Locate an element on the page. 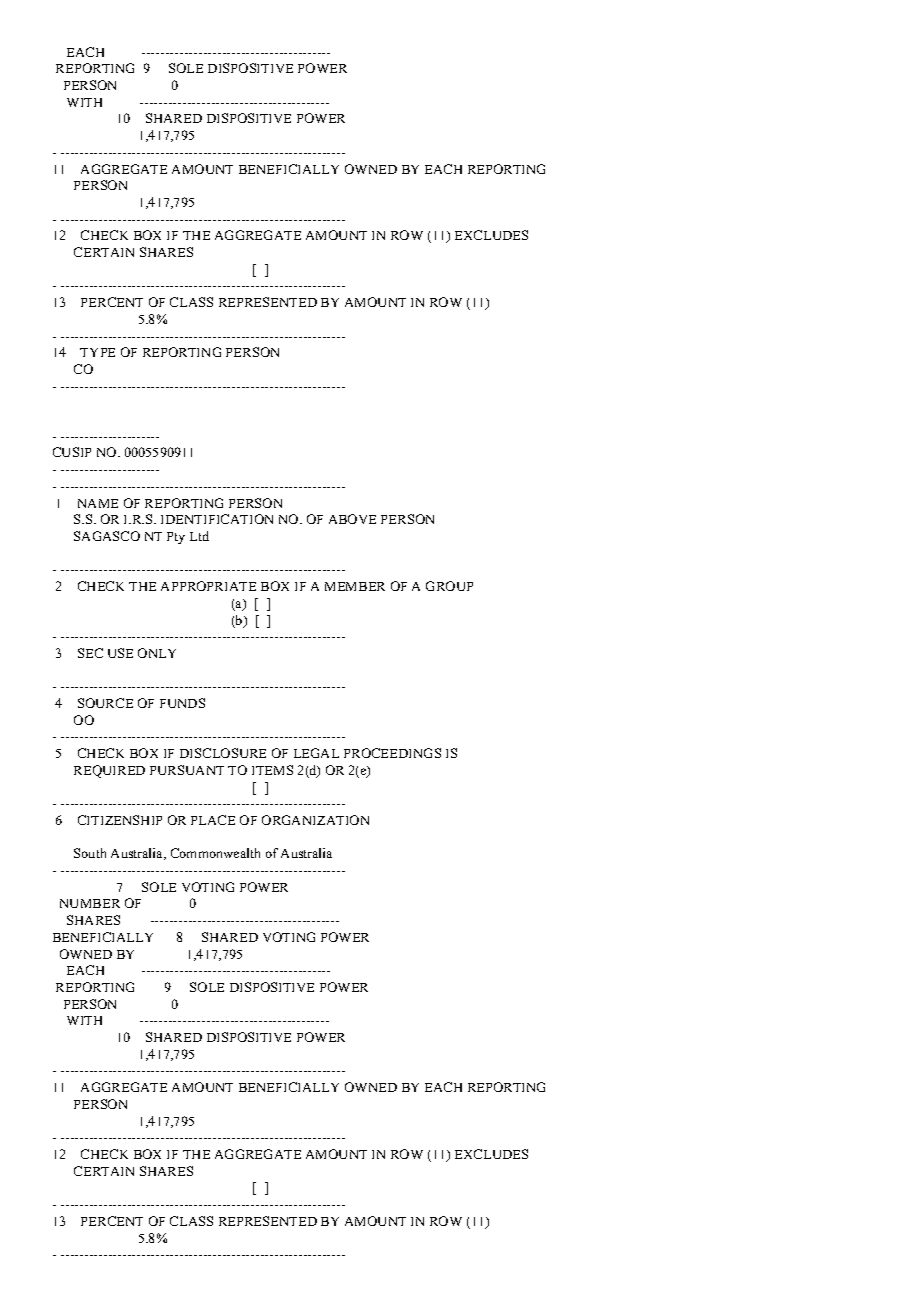 Image resolution: width=924 pixels, height=1308 pixels. USE is located at coordinates (120, 653).
